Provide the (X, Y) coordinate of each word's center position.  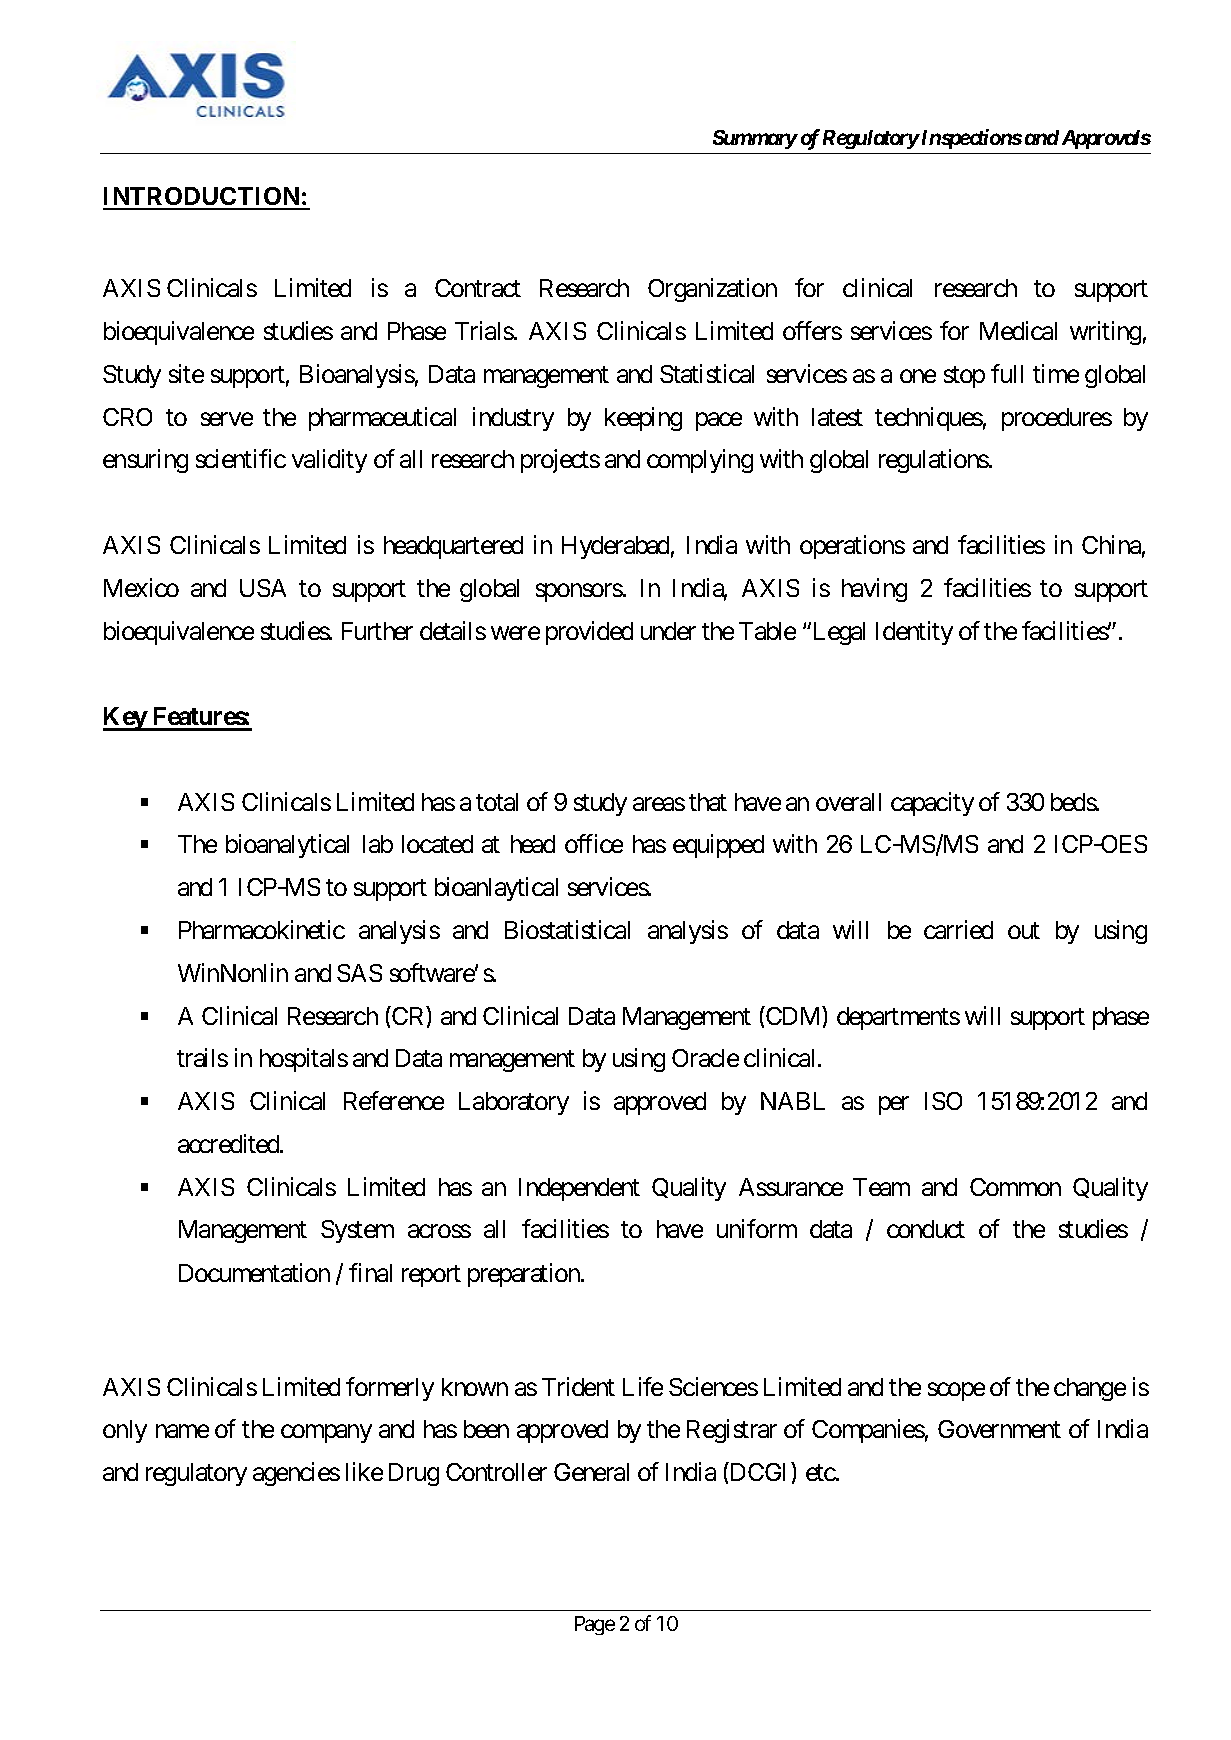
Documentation (254, 1272)
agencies (296, 1474)
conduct (926, 1229)
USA (263, 588)
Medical (1018, 330)
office (594, 843)
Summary (755, 139)
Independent (579, 1189)
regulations (934, 461)
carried (958, 929)
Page (595, 1625)
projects (560, 461)
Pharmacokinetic (262, 929)
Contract (478, 288)
